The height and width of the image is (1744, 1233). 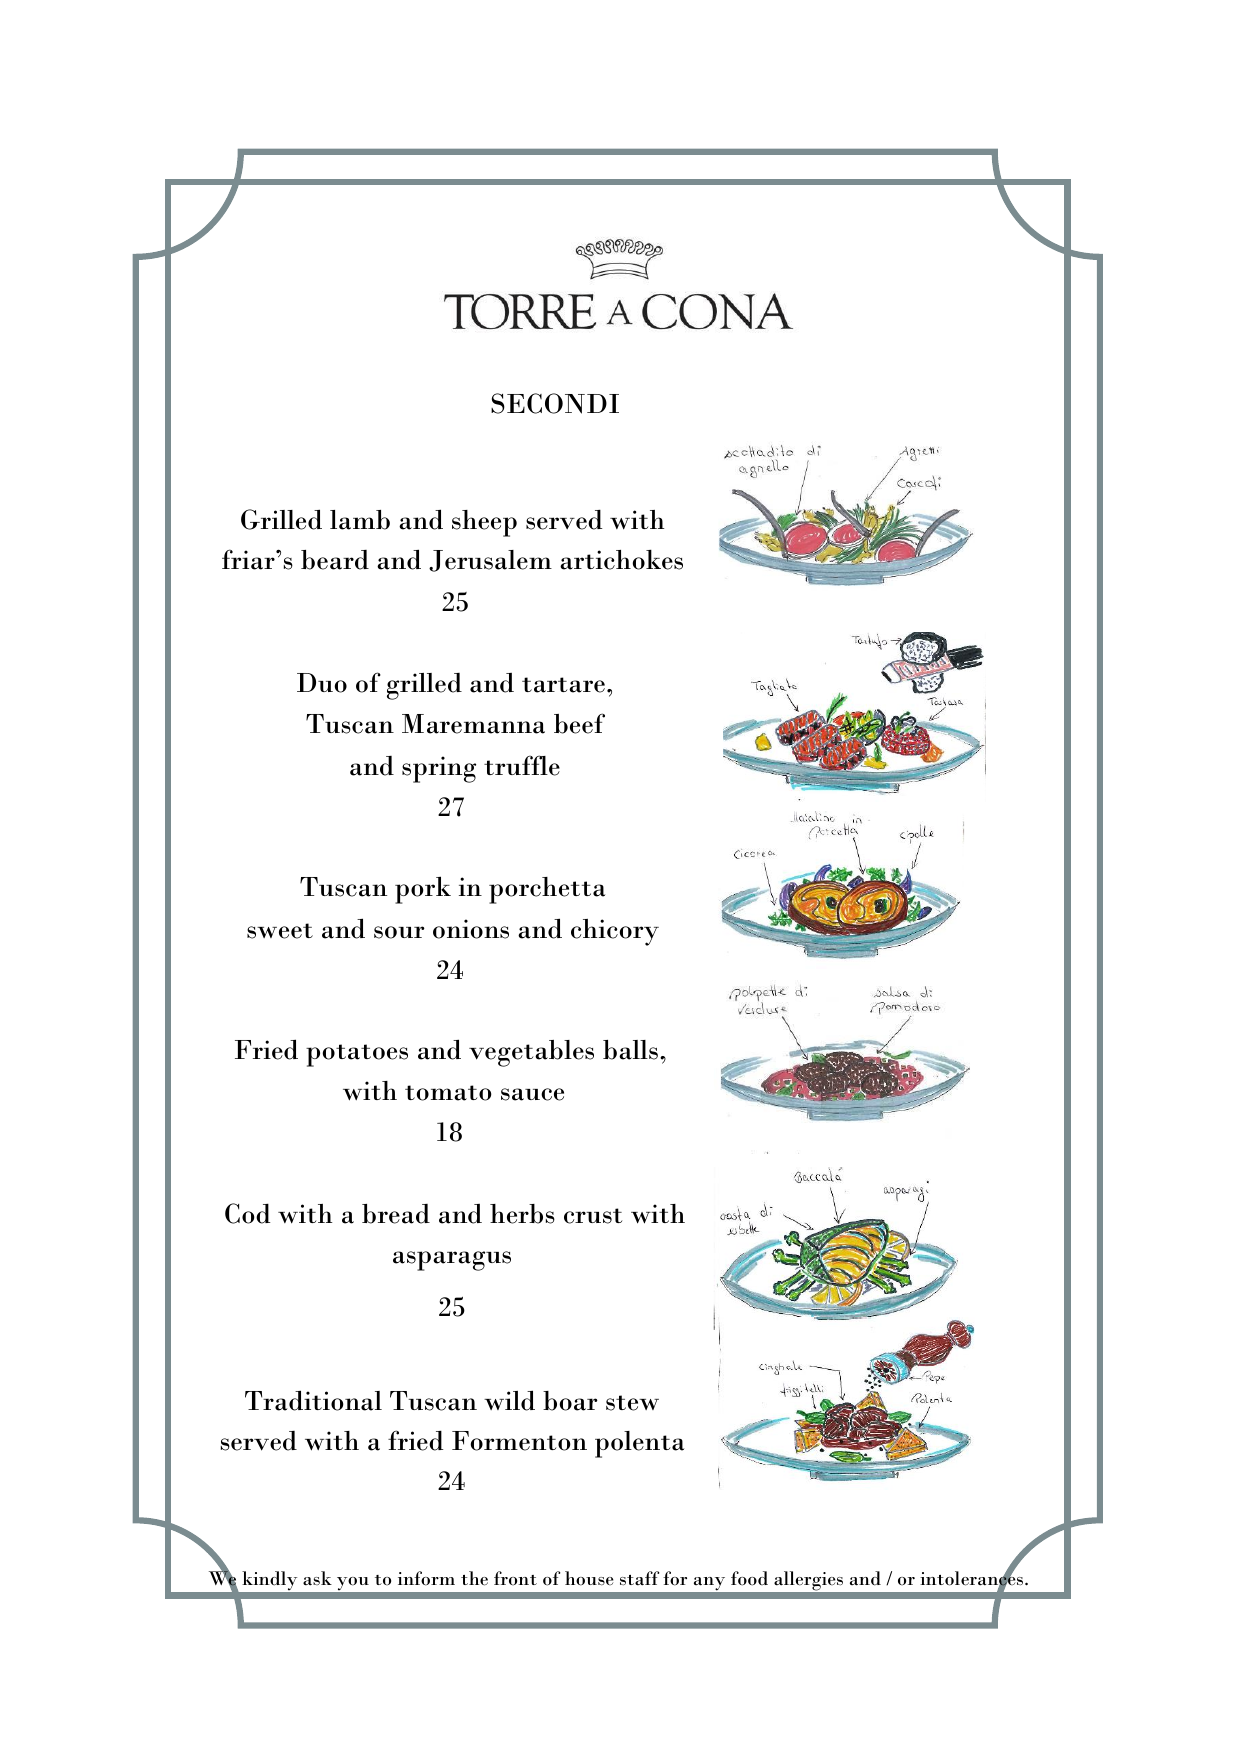 I want to click on vegetables, so click(x=531, y=1053).
